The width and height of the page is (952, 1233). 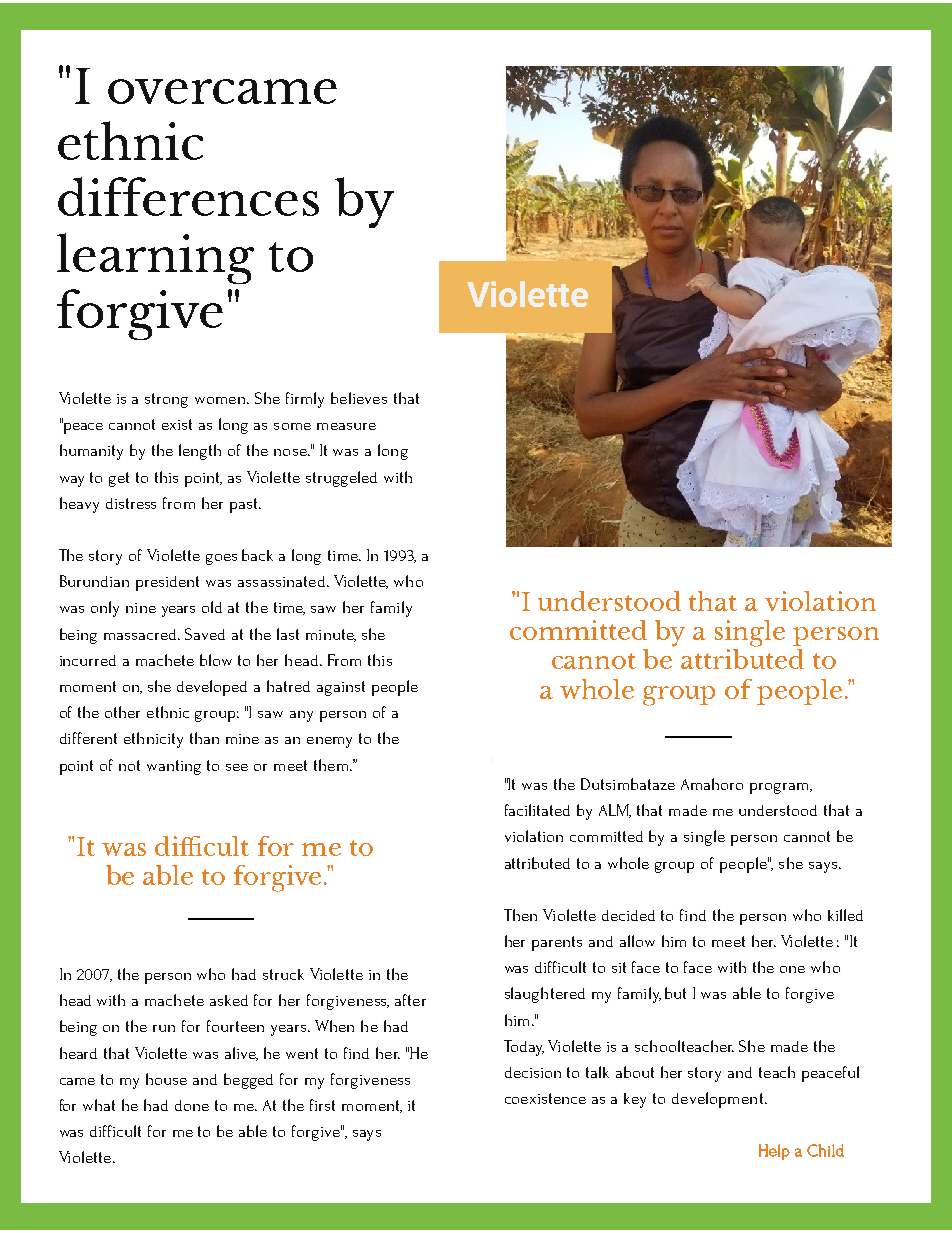 What do you see at coordinates (212, 688) in the page?
I see `developed` at bounding box center [212, 688].
